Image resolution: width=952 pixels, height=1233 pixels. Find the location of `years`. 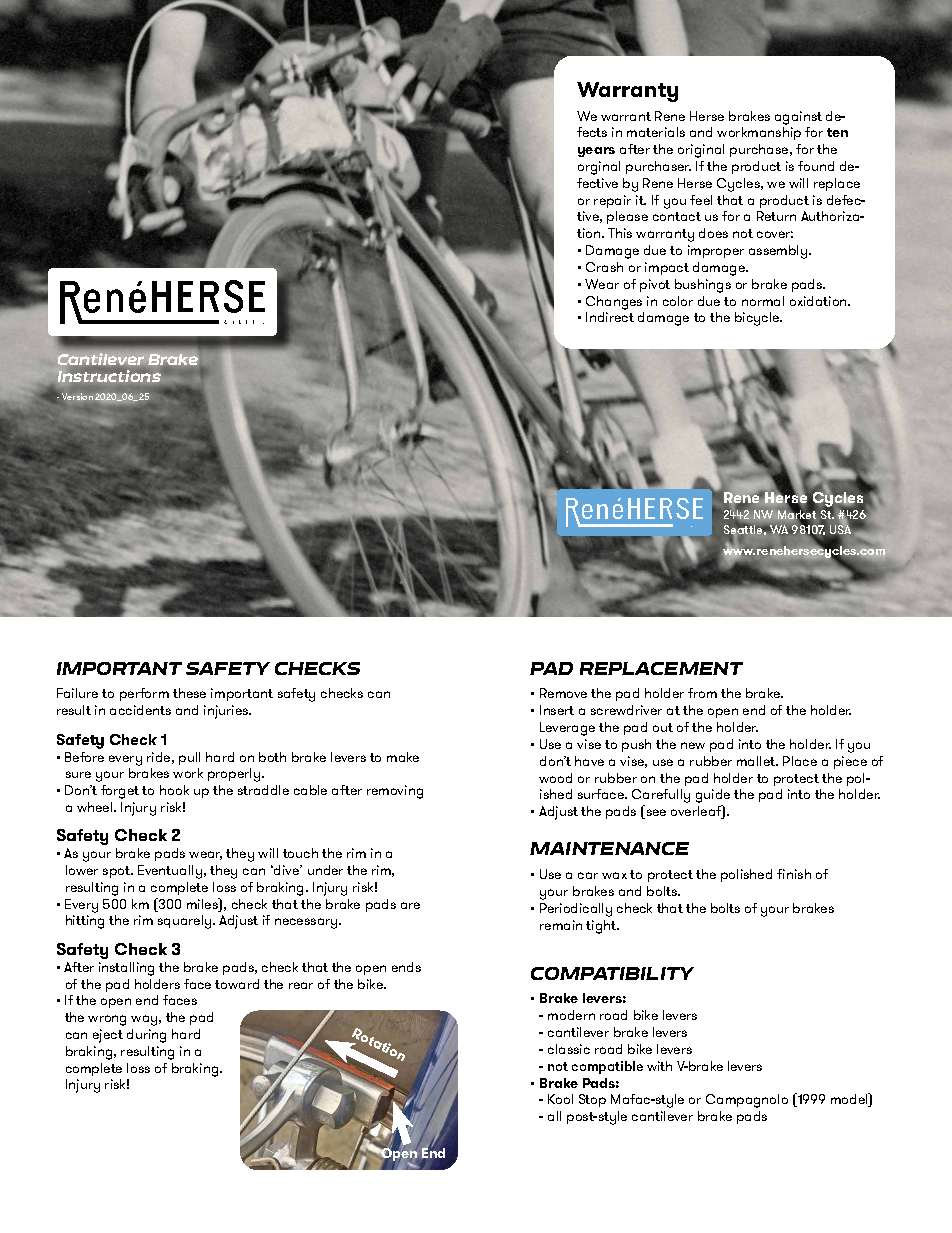

years is located at coordinates (596, 152).
